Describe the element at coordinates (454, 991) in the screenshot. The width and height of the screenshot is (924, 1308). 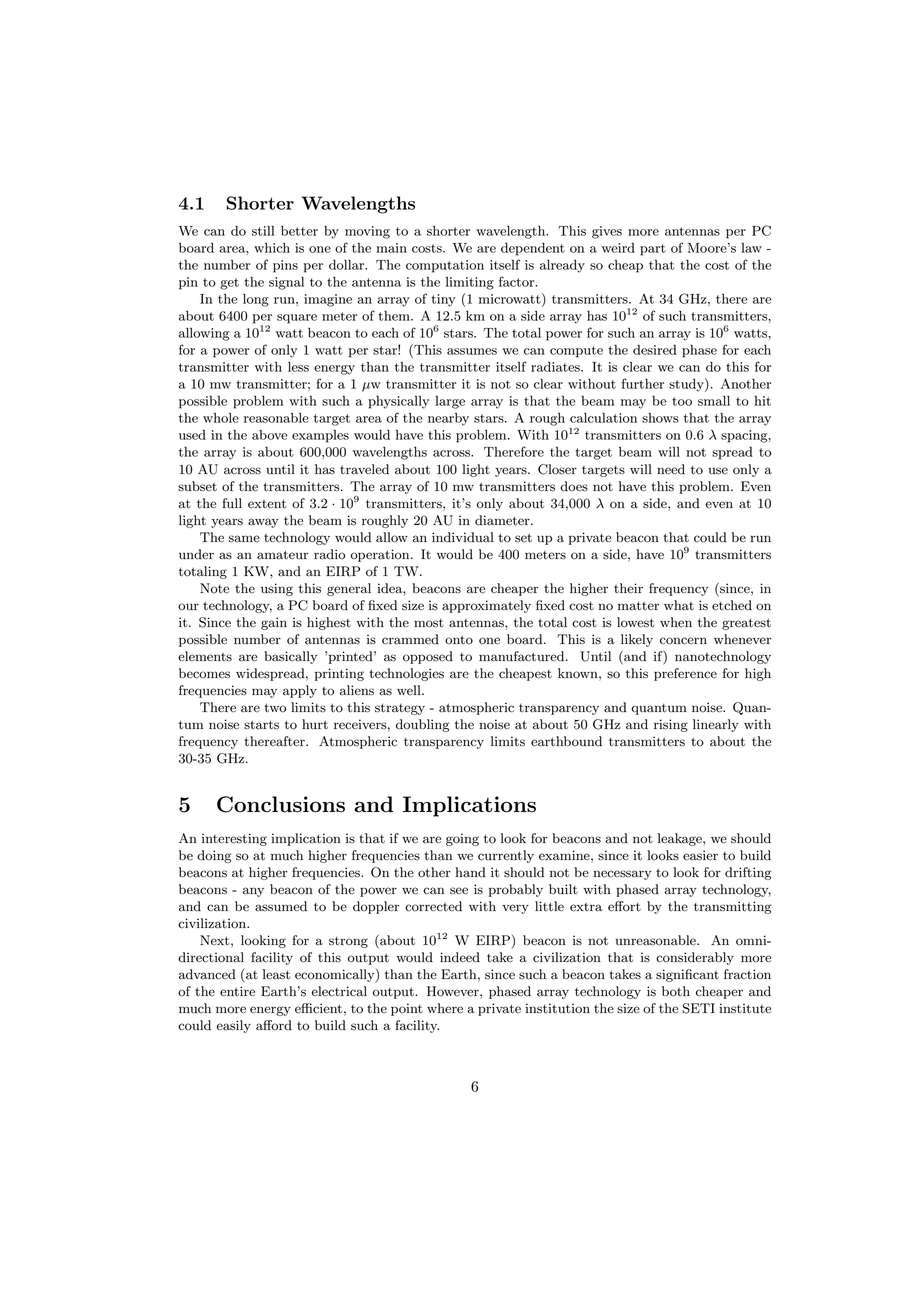
I see `However` at that location.
